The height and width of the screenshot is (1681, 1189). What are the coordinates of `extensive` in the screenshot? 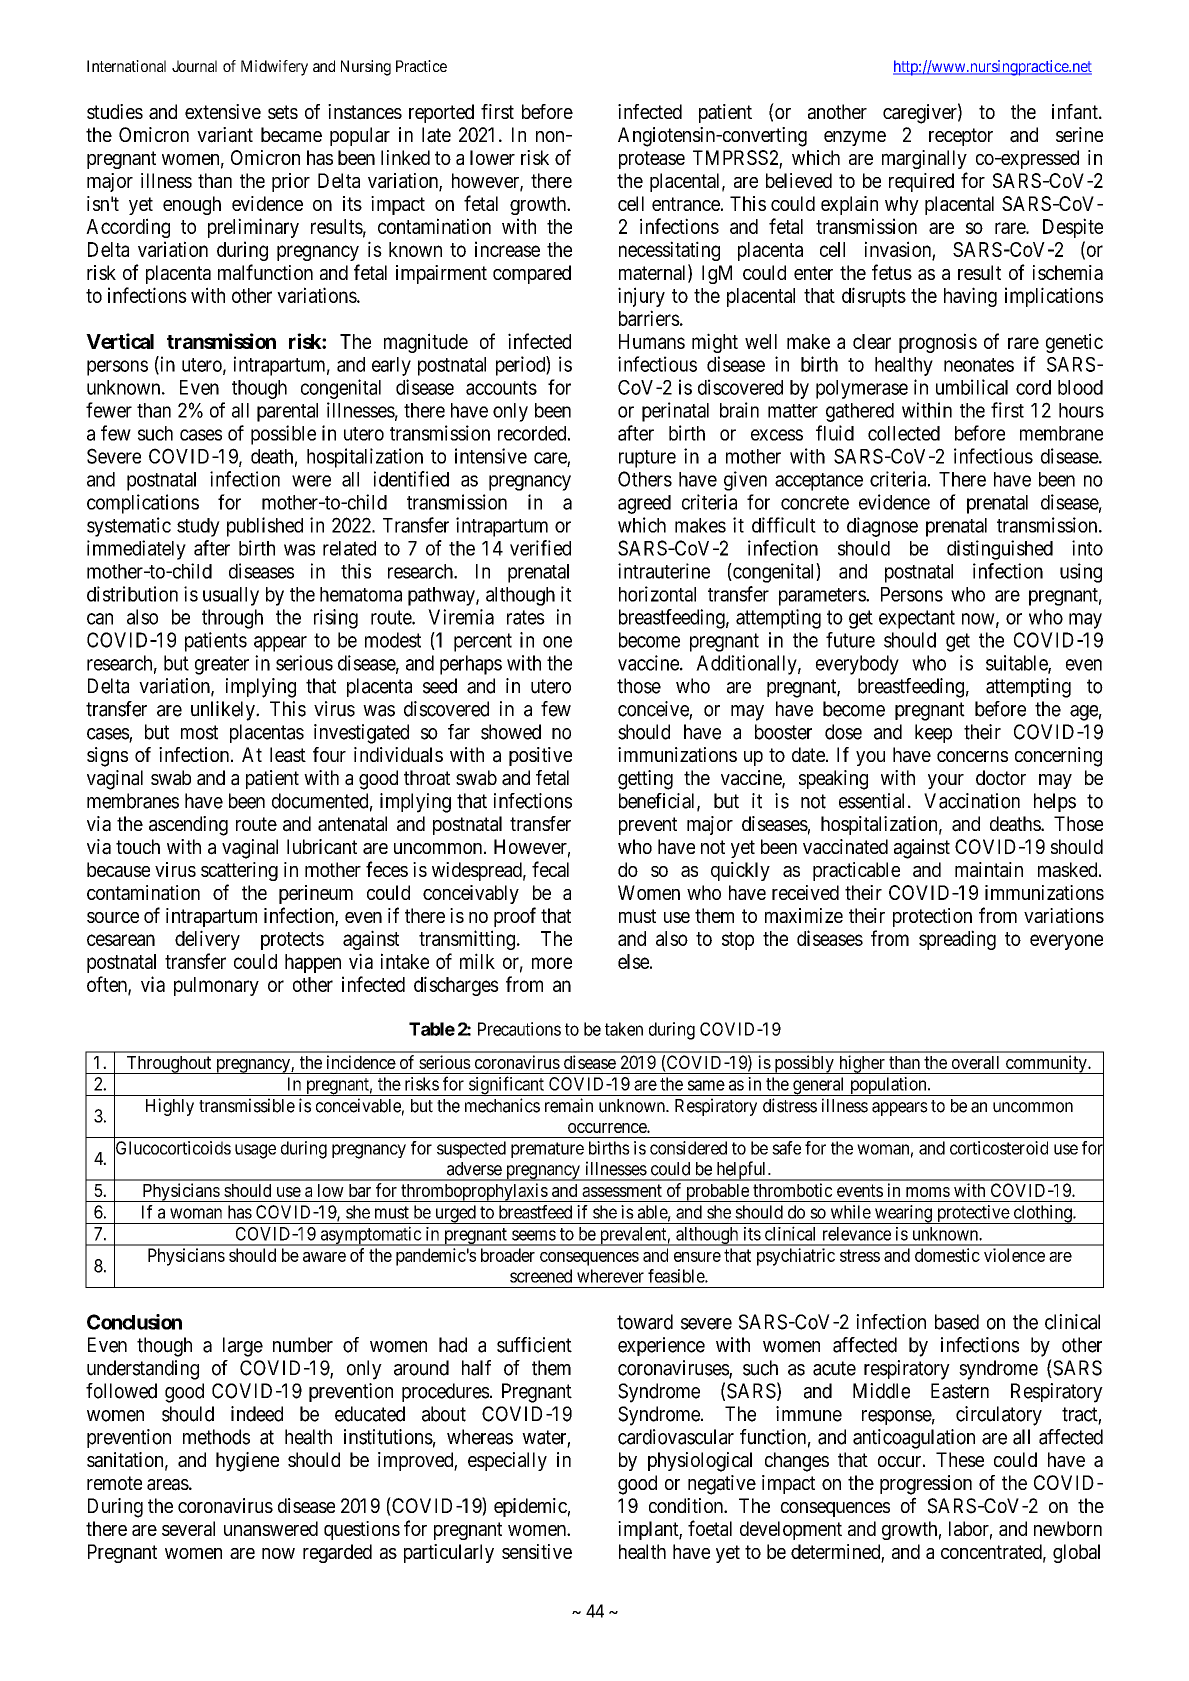 It's located at (223, 111).
